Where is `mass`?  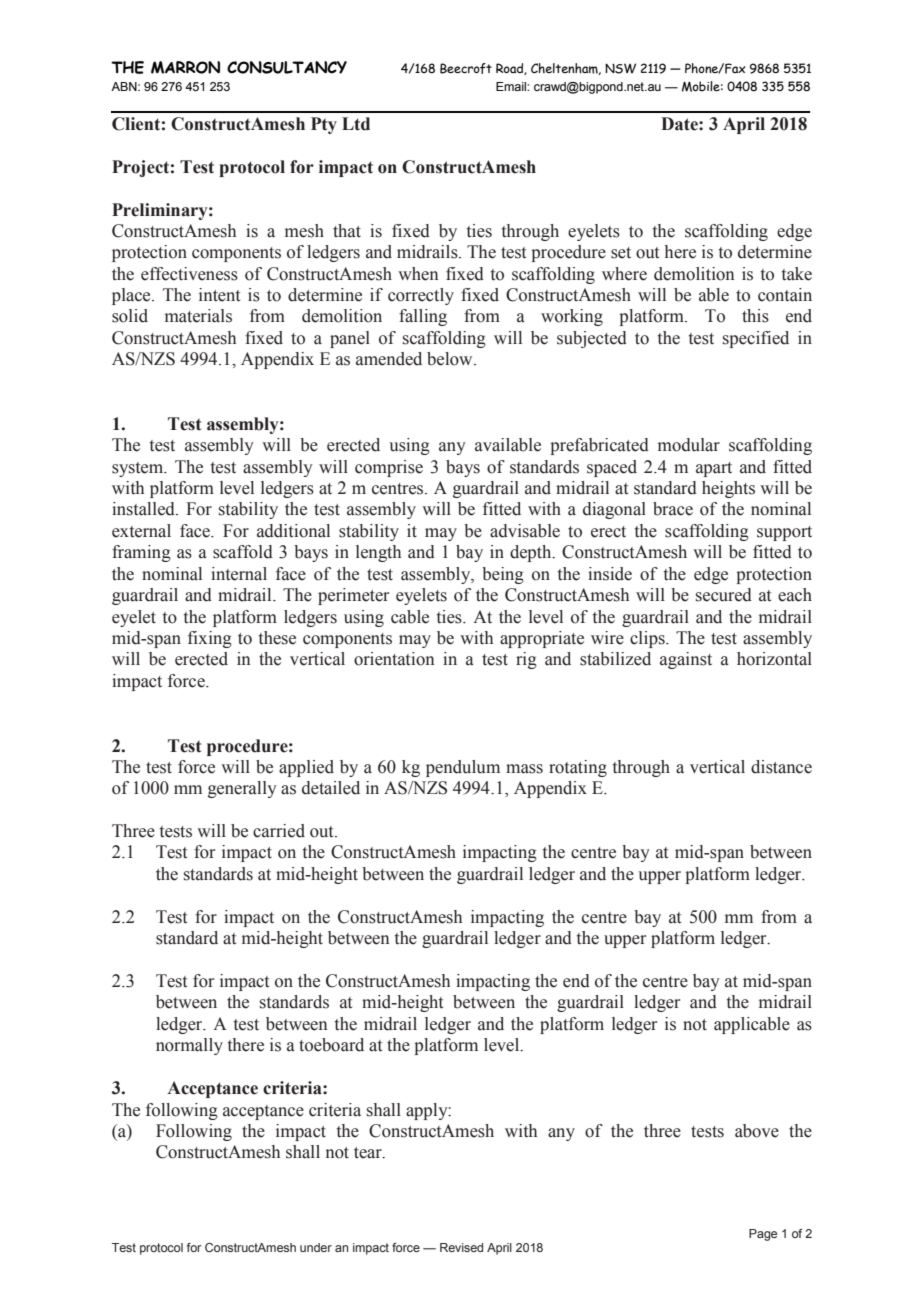 mass is located at coordinates (524, 769).
